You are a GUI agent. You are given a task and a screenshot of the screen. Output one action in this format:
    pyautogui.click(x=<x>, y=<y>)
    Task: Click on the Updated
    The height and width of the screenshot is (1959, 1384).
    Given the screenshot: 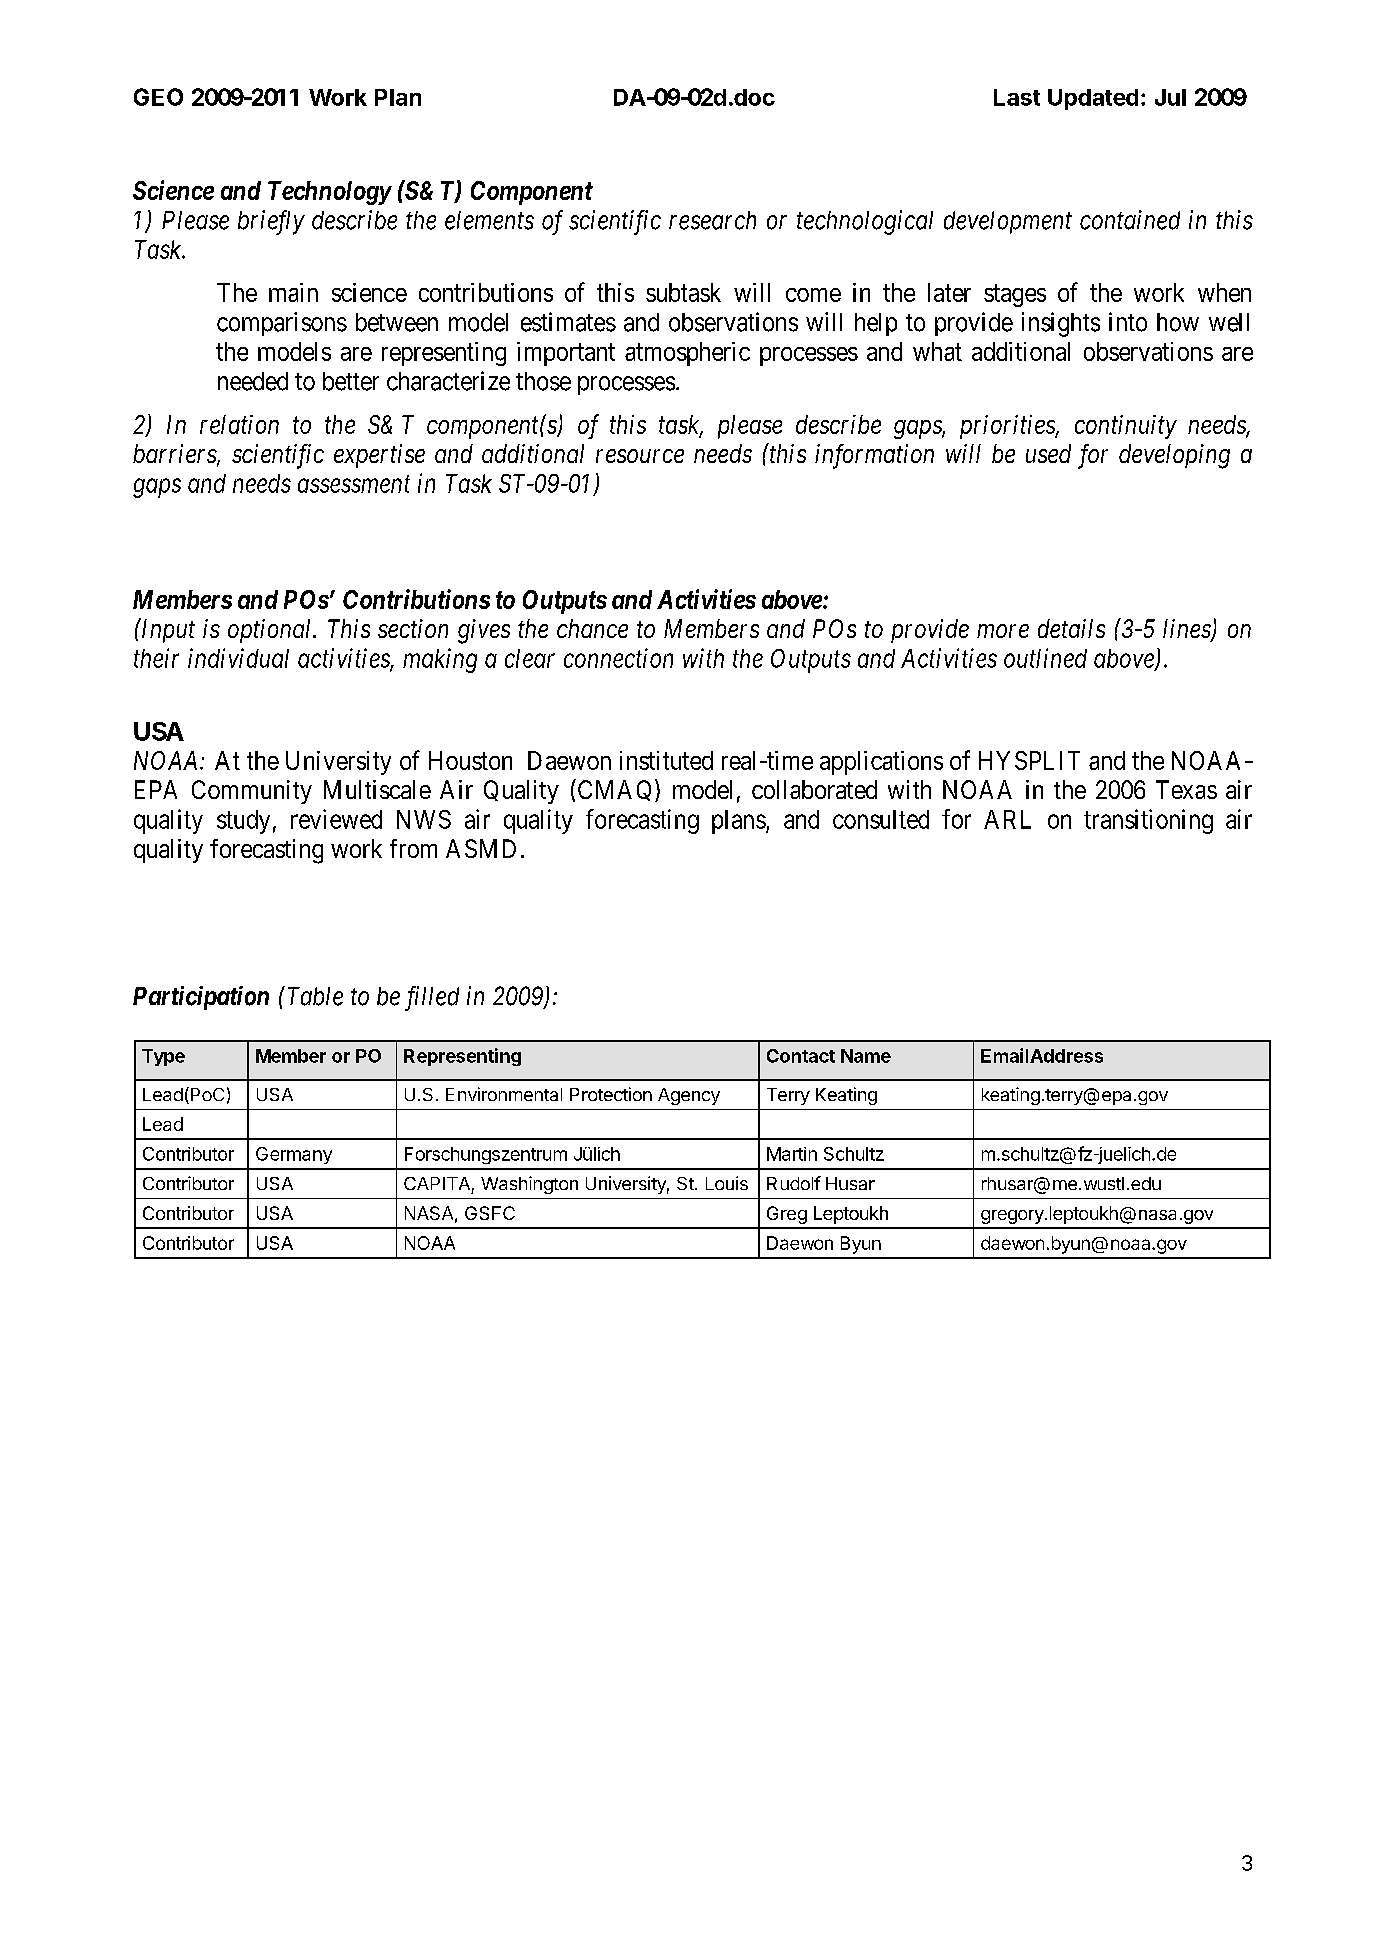 What is the action you would take?
    pyautogui.click(x=1093, y=99)
